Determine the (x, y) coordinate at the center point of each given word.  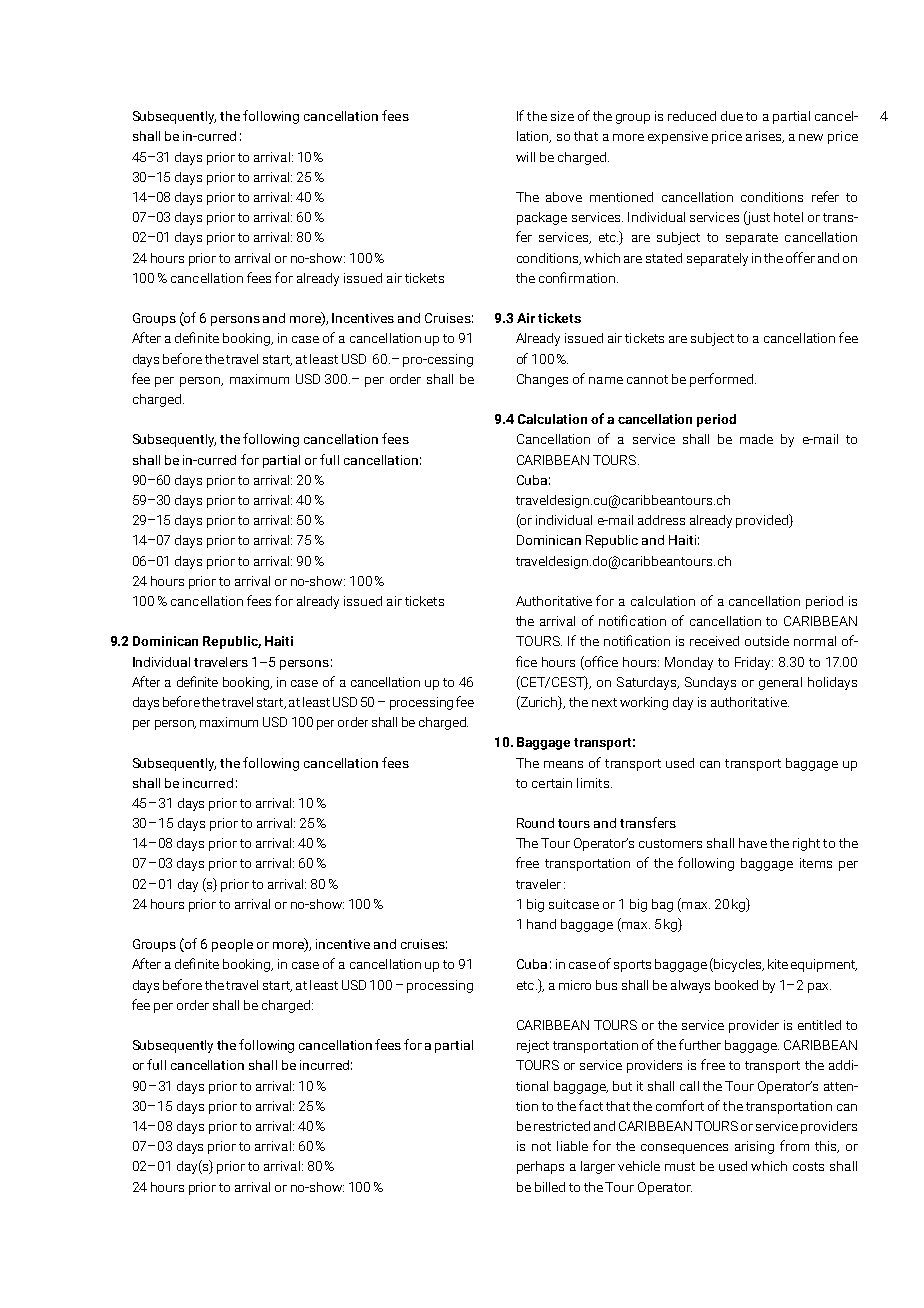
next (604, 702)
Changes (542, 380)
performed (721, 380)
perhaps (540, 1167)
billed (550, 1187)
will (525, 157)
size (562, 116)
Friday (754, 663)
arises (765, 137)
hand (541, 924)
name (606, 380)
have (753, 843)
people (232, 945)
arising (754, 1147)
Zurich (539, 703)
